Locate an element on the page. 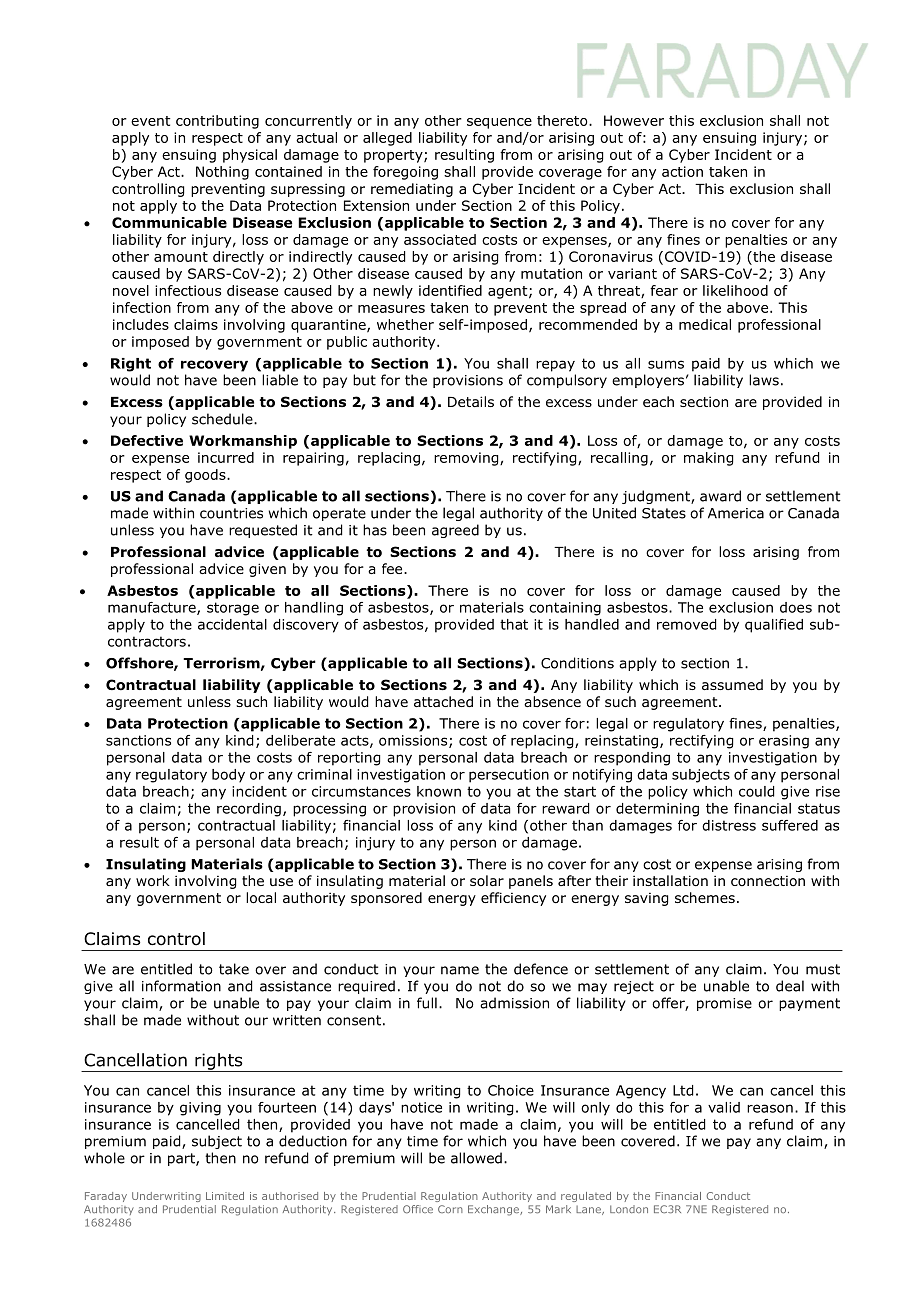 The height and width of the document is (1308, 924). schemes is located at coordinates (705, 897).
